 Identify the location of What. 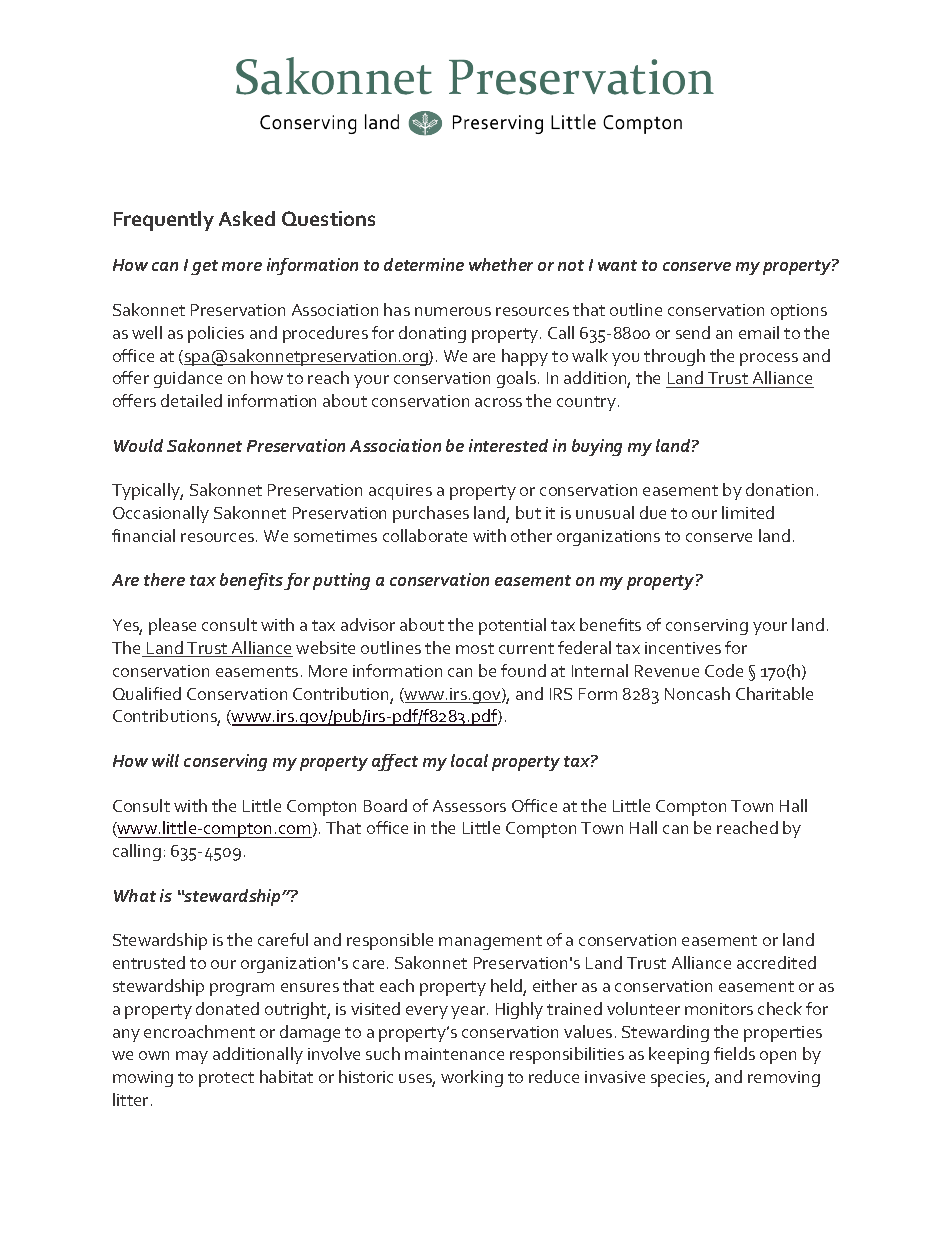
(135, 895).
